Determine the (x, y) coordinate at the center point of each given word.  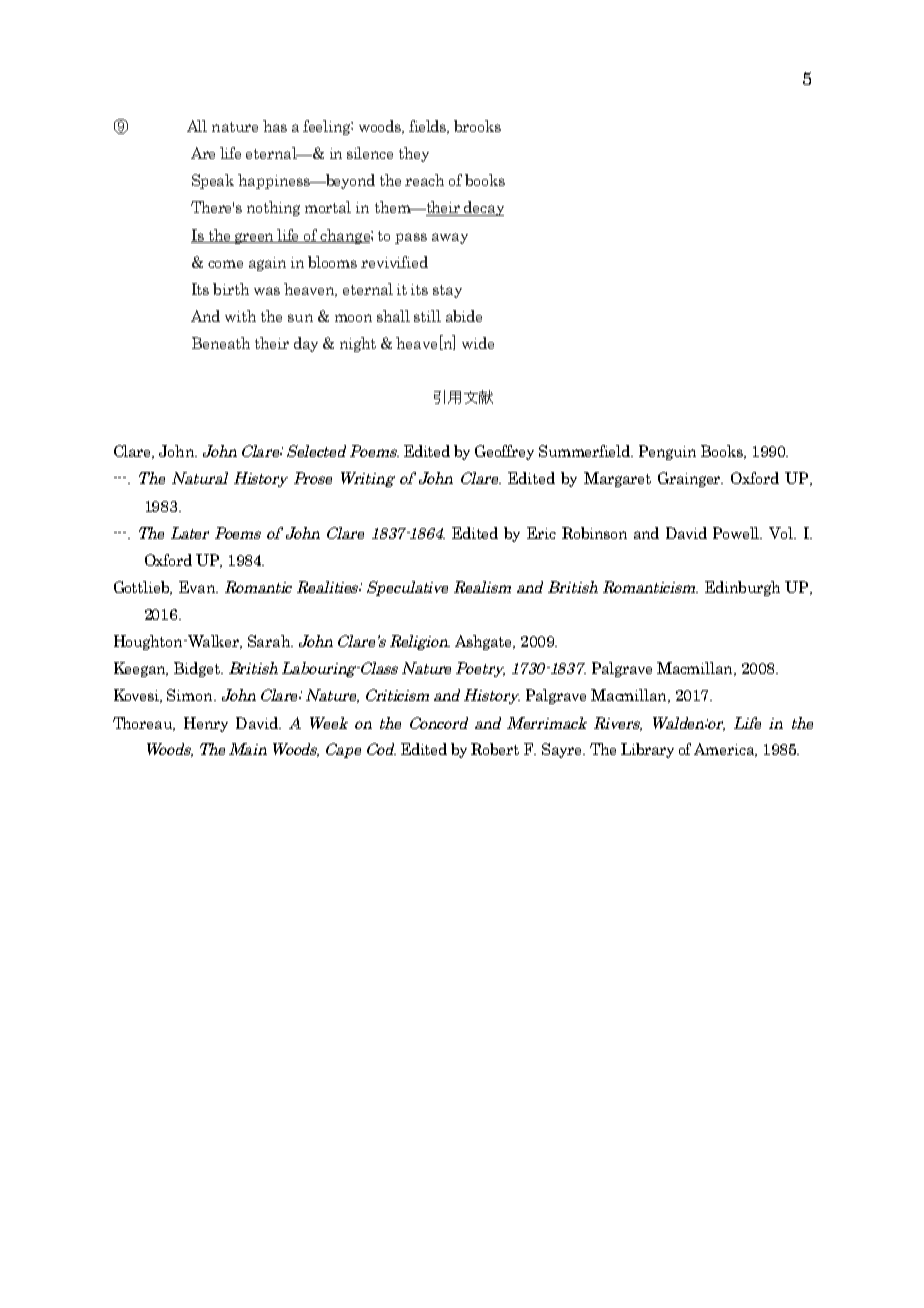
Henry (206, 724)
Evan (198, 587)
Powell (737, 533)
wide (478, 343)
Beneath (221, 343)
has (275, 126)
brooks (477, 126)
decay (483, 208)
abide (464, 316)
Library (647, 750)
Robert (495, 749)
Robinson (594, 533)
